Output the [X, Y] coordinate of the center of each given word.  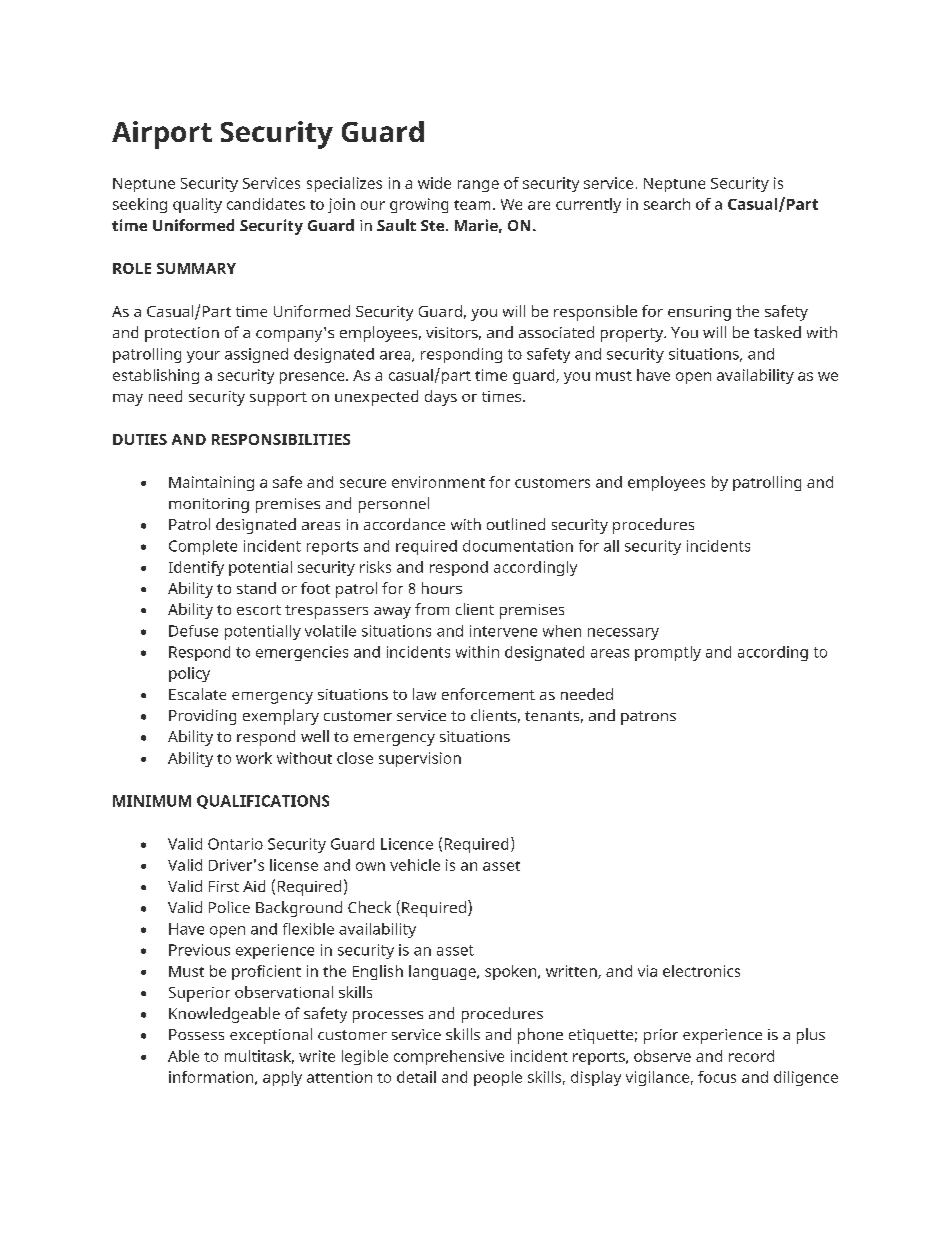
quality [197, 205]
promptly [668, 653]
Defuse [193, 631]
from [432, 609]
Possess [196, 1034]
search [667, 204]
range [478, 186]
